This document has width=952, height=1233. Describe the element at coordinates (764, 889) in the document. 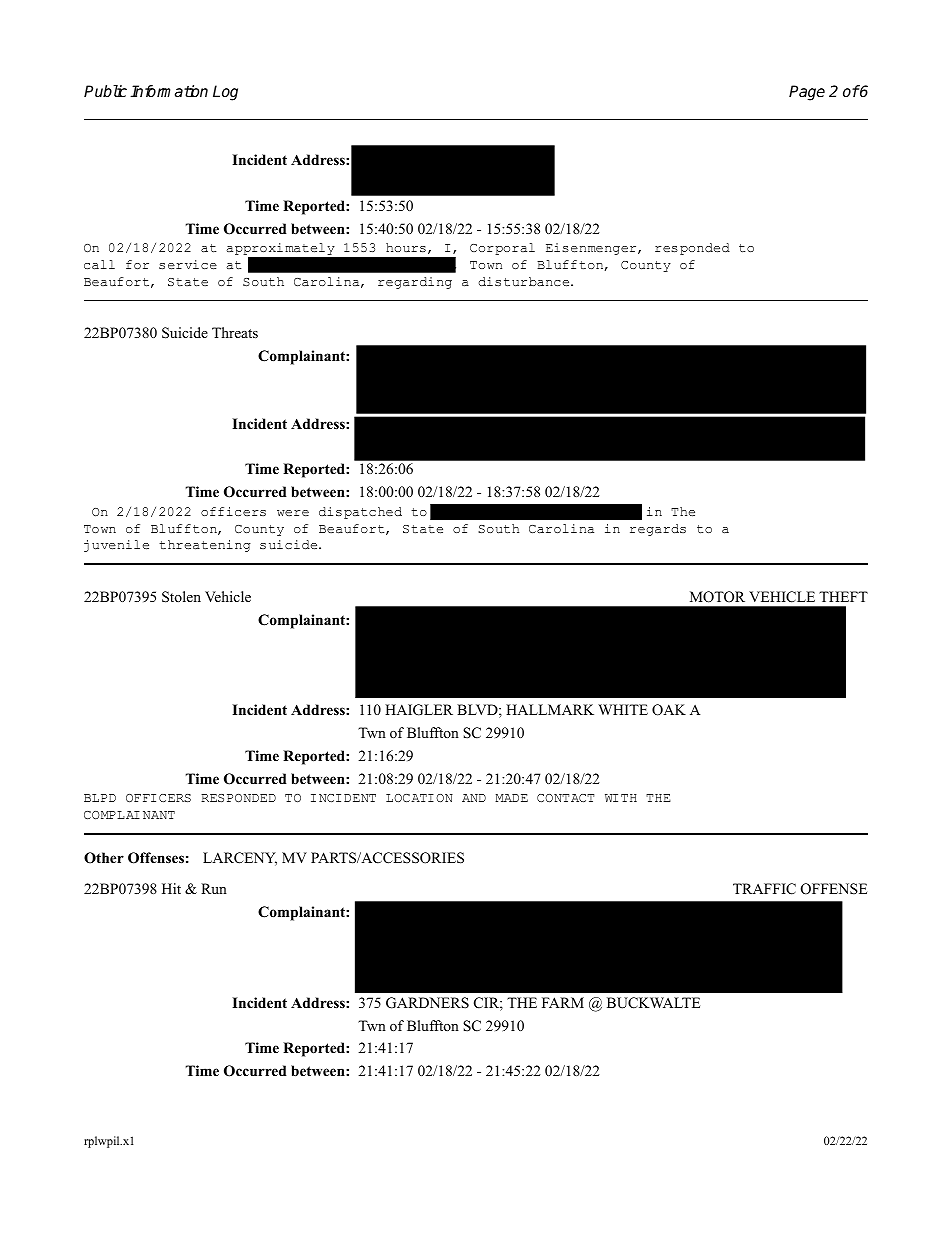

I see `TRAFFIC` at that location.
